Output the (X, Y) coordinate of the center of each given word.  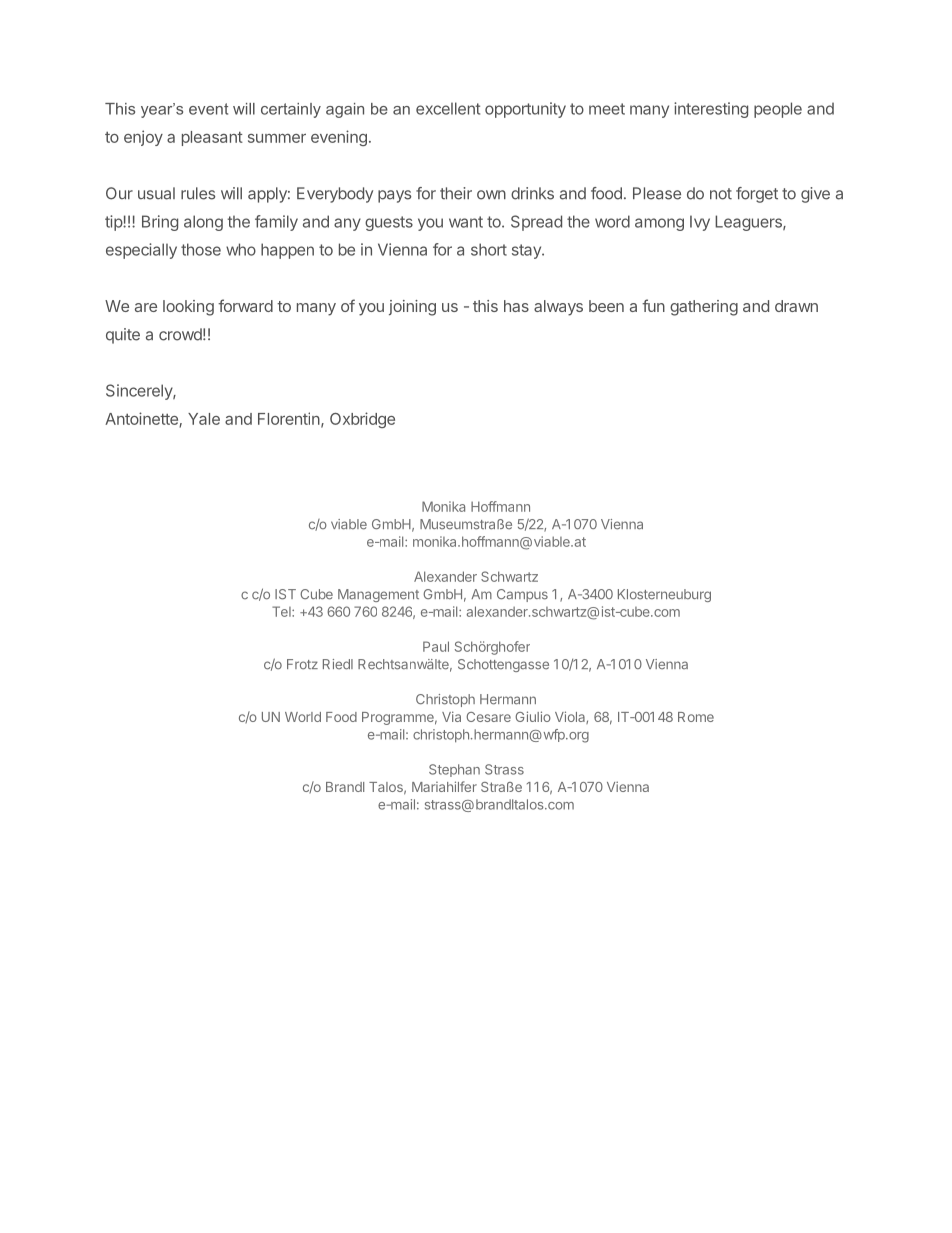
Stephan (454, 770)
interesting (711, 110)
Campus (522, 595)
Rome (696, 717)
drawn (796, 306)
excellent (448, 108)
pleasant (212, 138)
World (303, 717)
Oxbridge (362, 420)
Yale (204, 419)
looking (188, 308)
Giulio (533, 716)
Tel (282, 611)
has (516, 306)
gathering (704, 308)
